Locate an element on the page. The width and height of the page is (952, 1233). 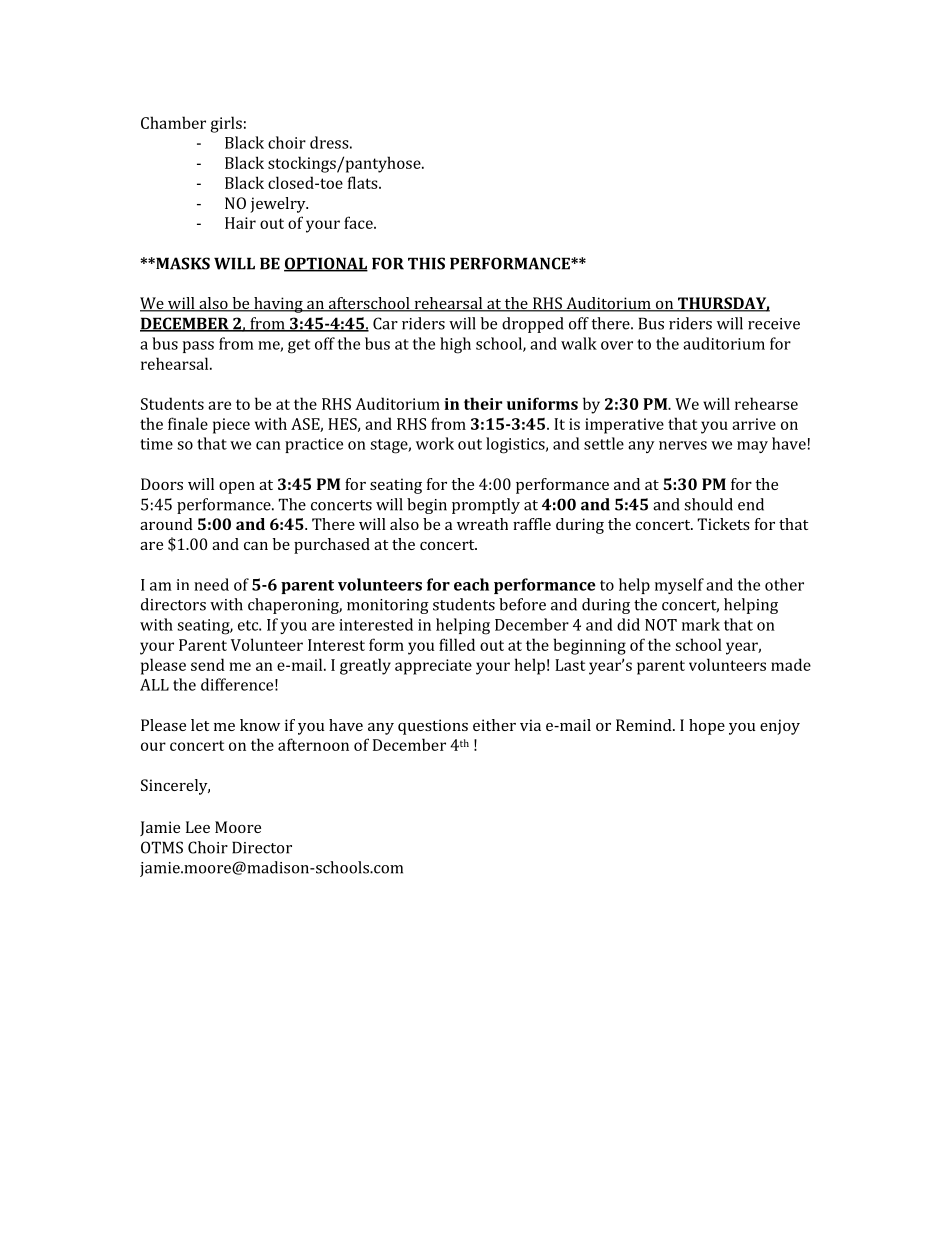
over is located at coordinates (617, 345).
